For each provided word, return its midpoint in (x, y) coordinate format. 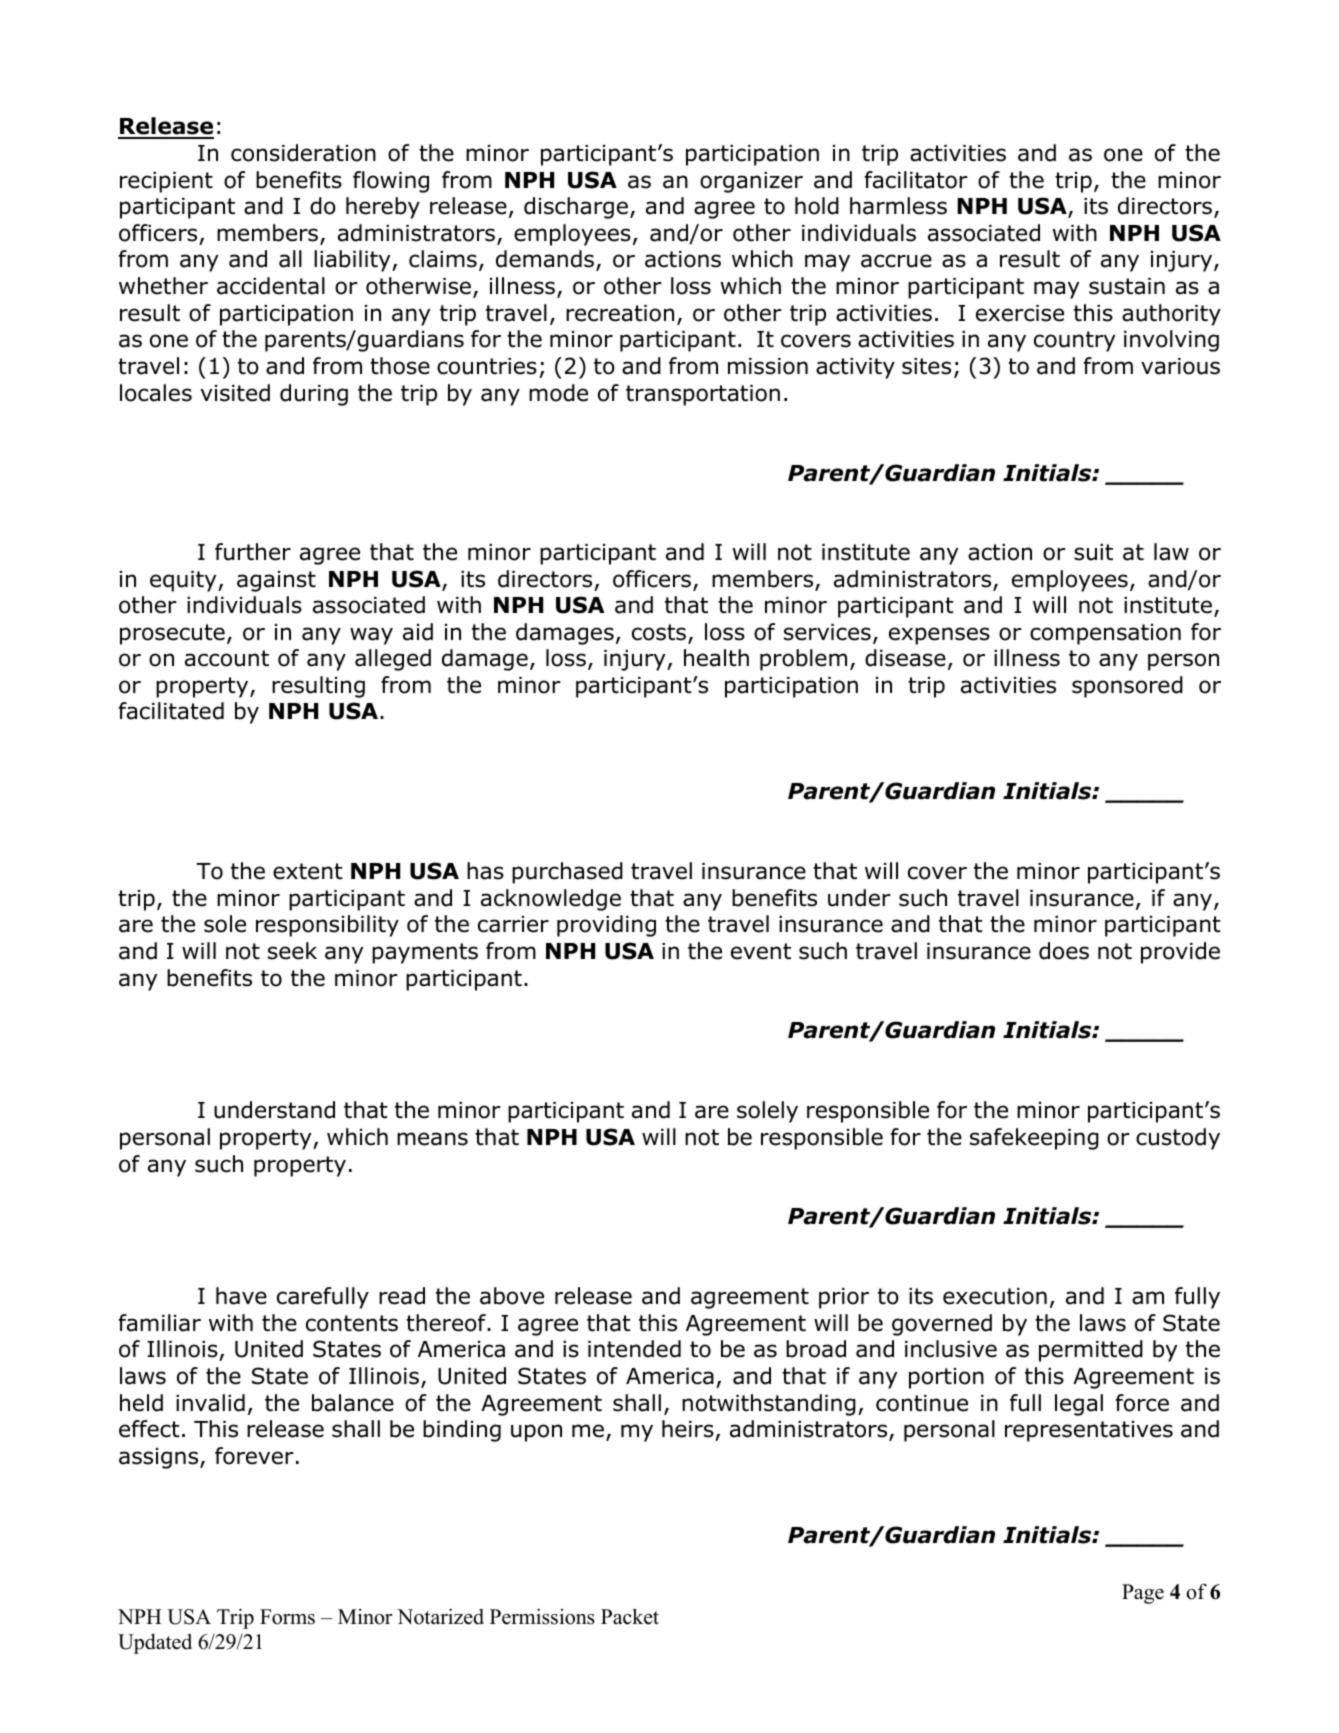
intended (634, 1349)
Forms (287, 1617)
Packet (630, 1616)
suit (1093, 552)
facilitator (916, 180)
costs (660, 633)
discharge (576, 208)
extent (308, 871)
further (253, 552)
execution (995, 1296)
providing (606, 926)
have (241, 1296)
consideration (303, 153)
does (1064, 951)
